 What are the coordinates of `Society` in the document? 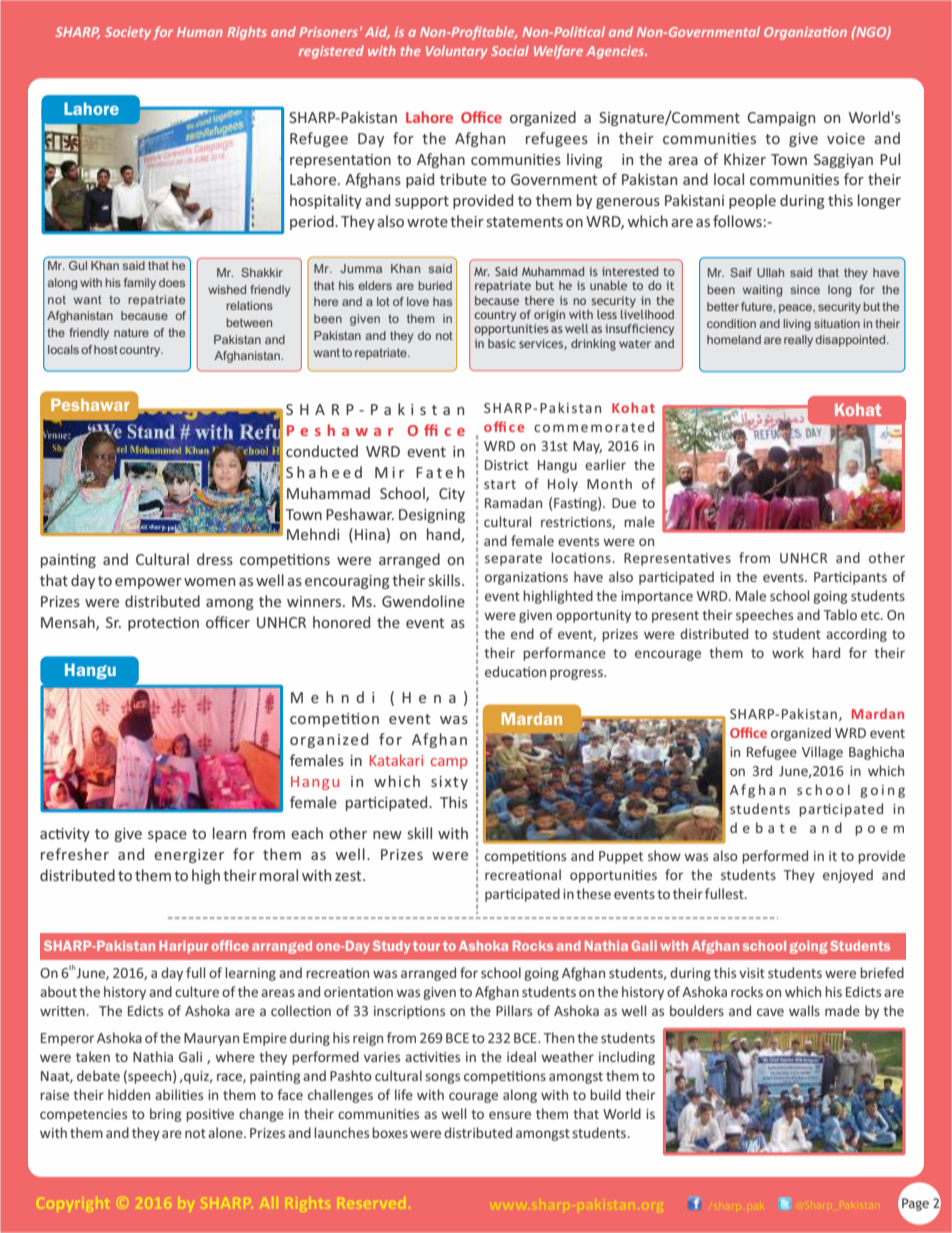 It's located at (128, 33).
